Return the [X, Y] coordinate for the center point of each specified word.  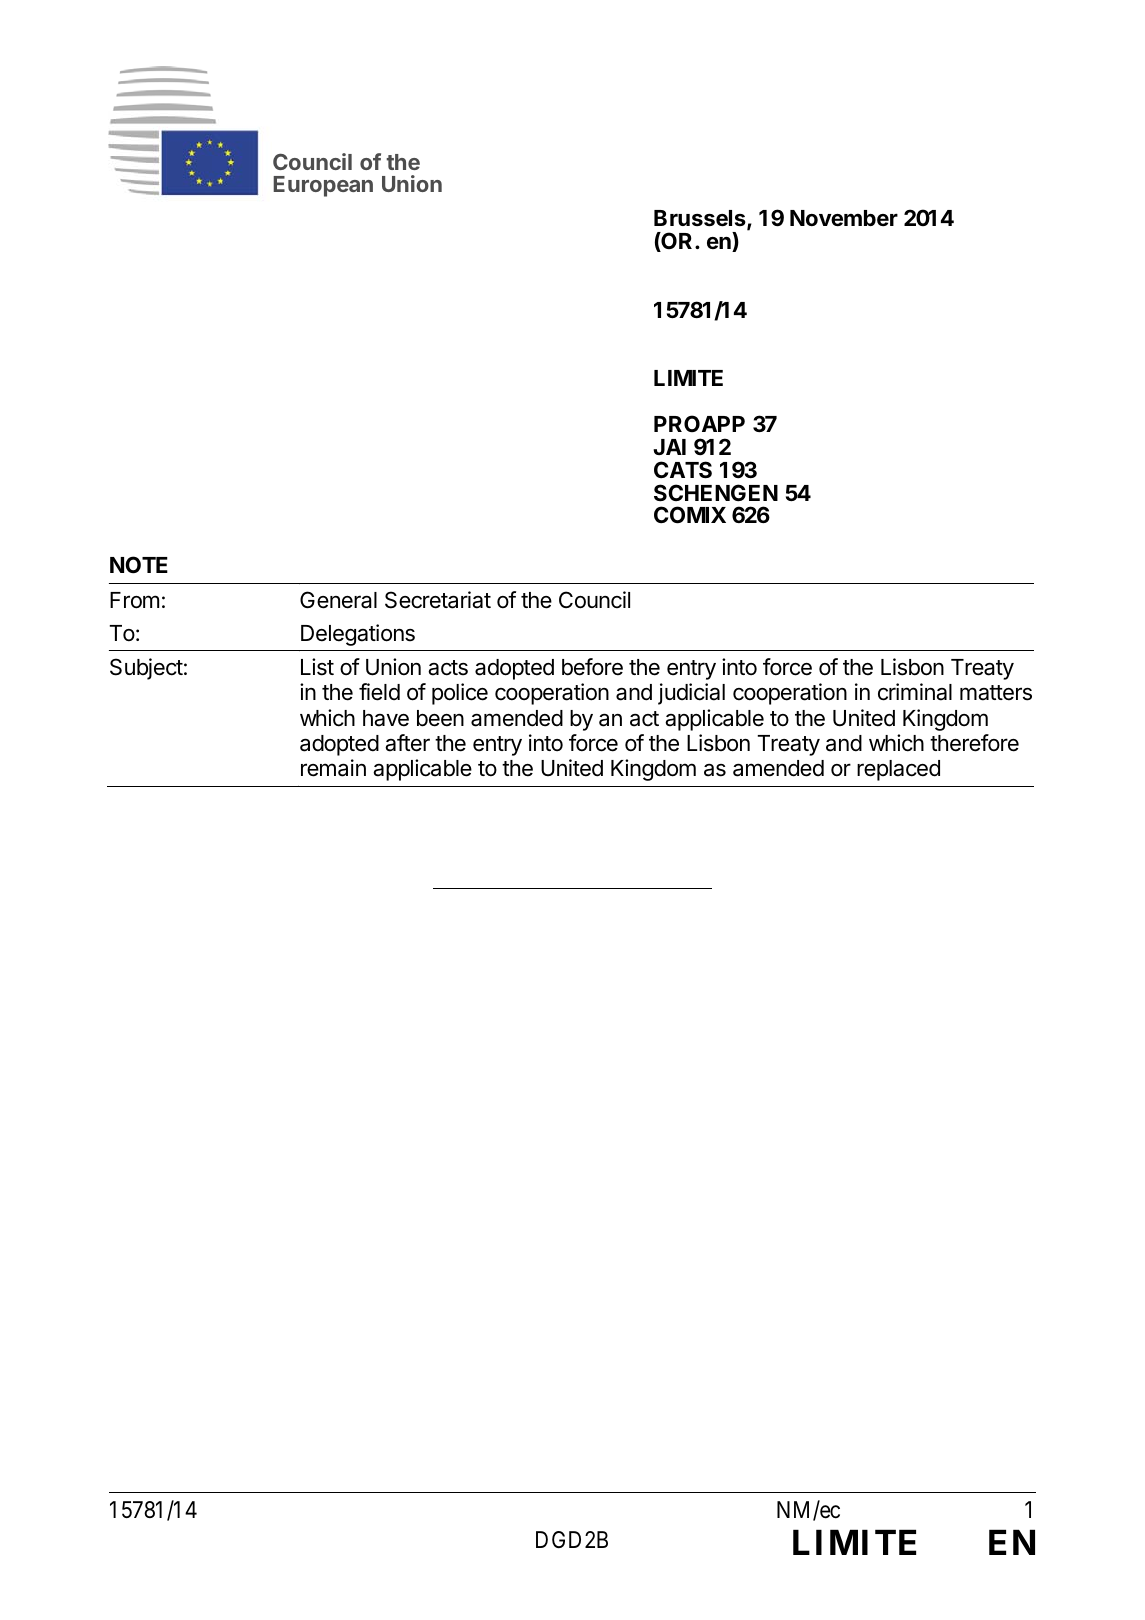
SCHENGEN [716, 493]
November [844, 218]
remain [333, 768]
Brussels [701, 220]
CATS [683, 470]
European [323, 186]
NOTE [139, 565]
